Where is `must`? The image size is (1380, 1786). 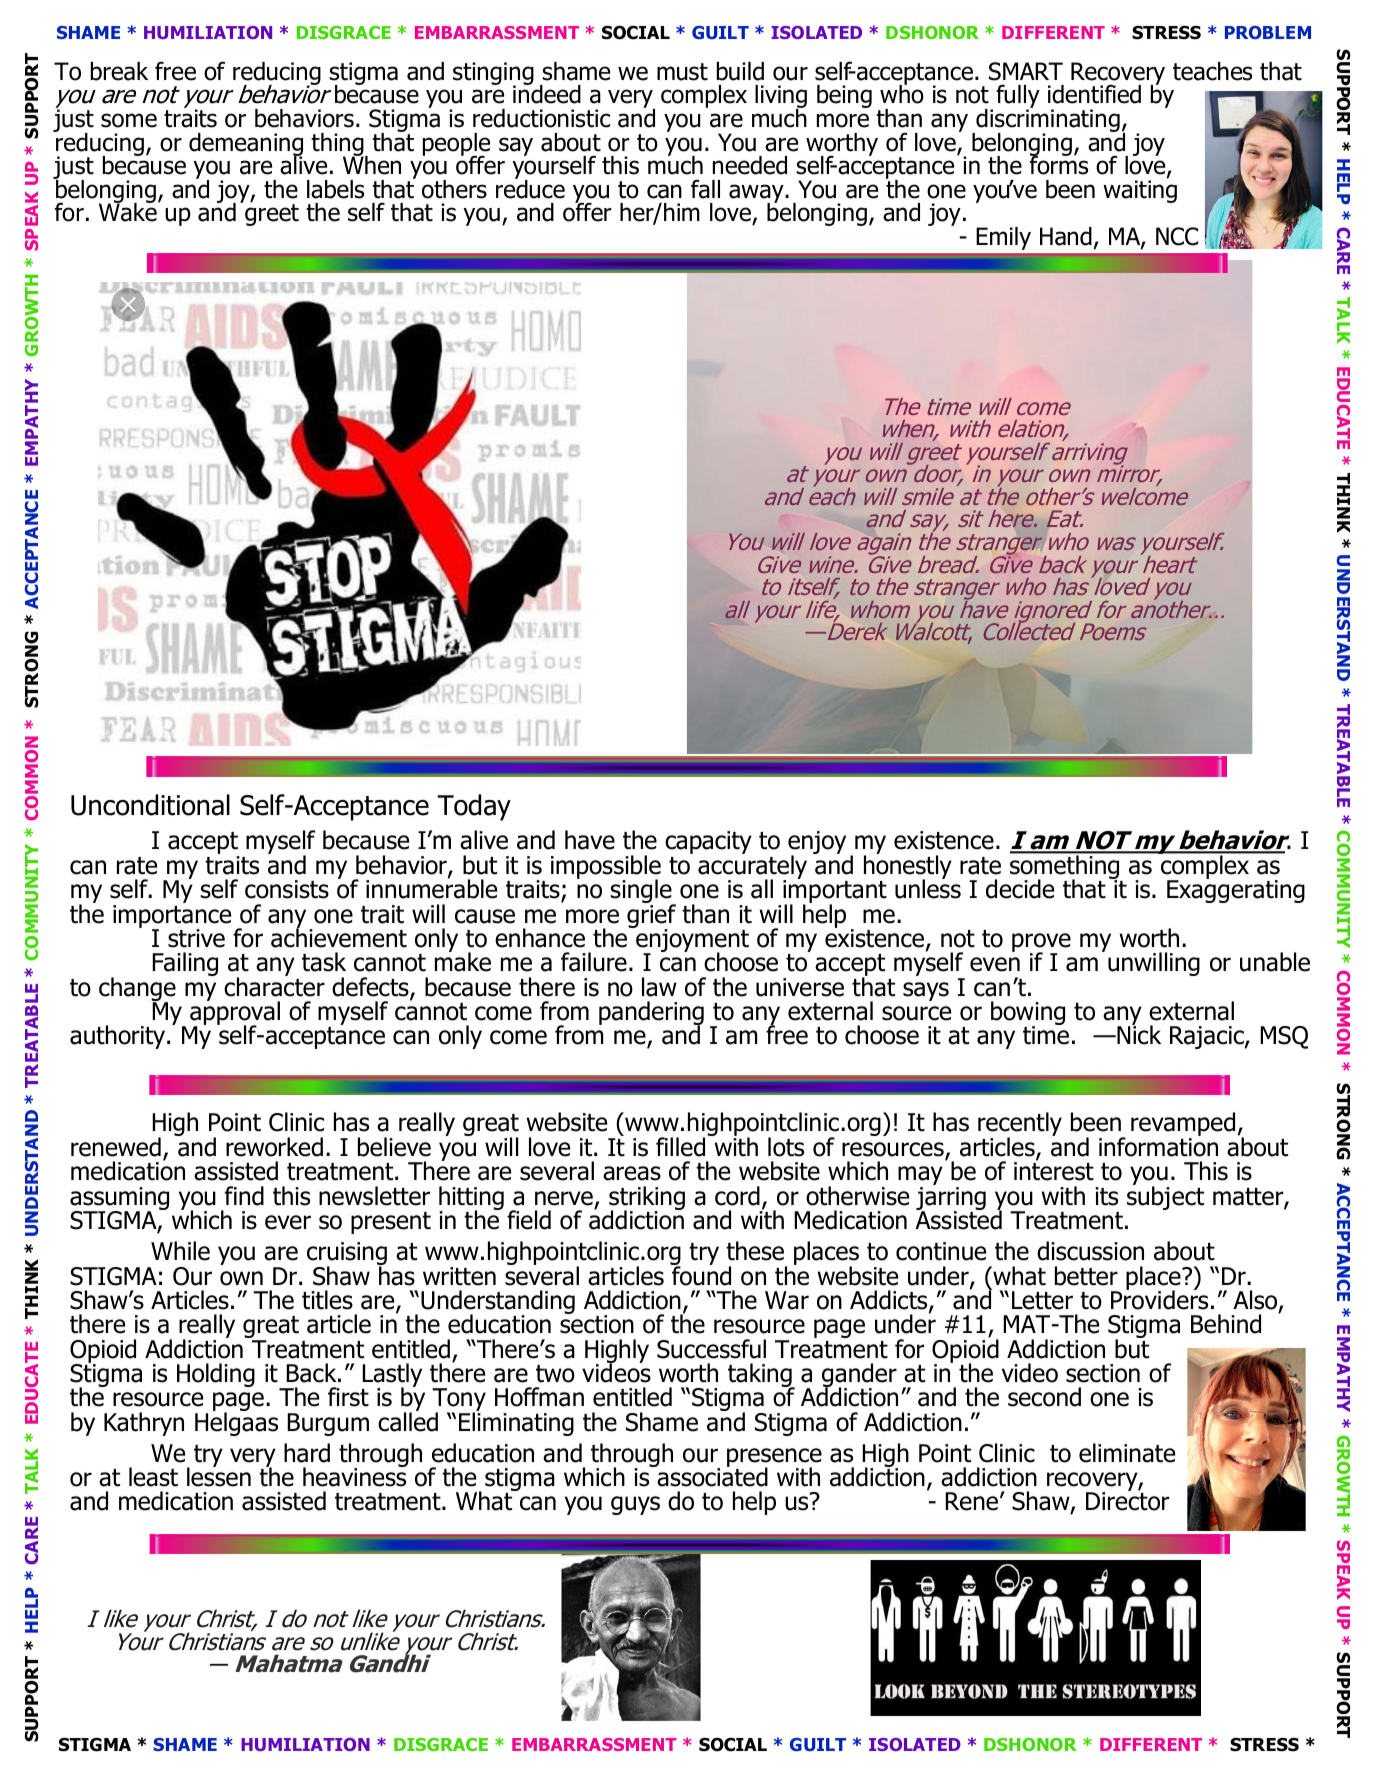 must is located at coordinates (682, 72).
